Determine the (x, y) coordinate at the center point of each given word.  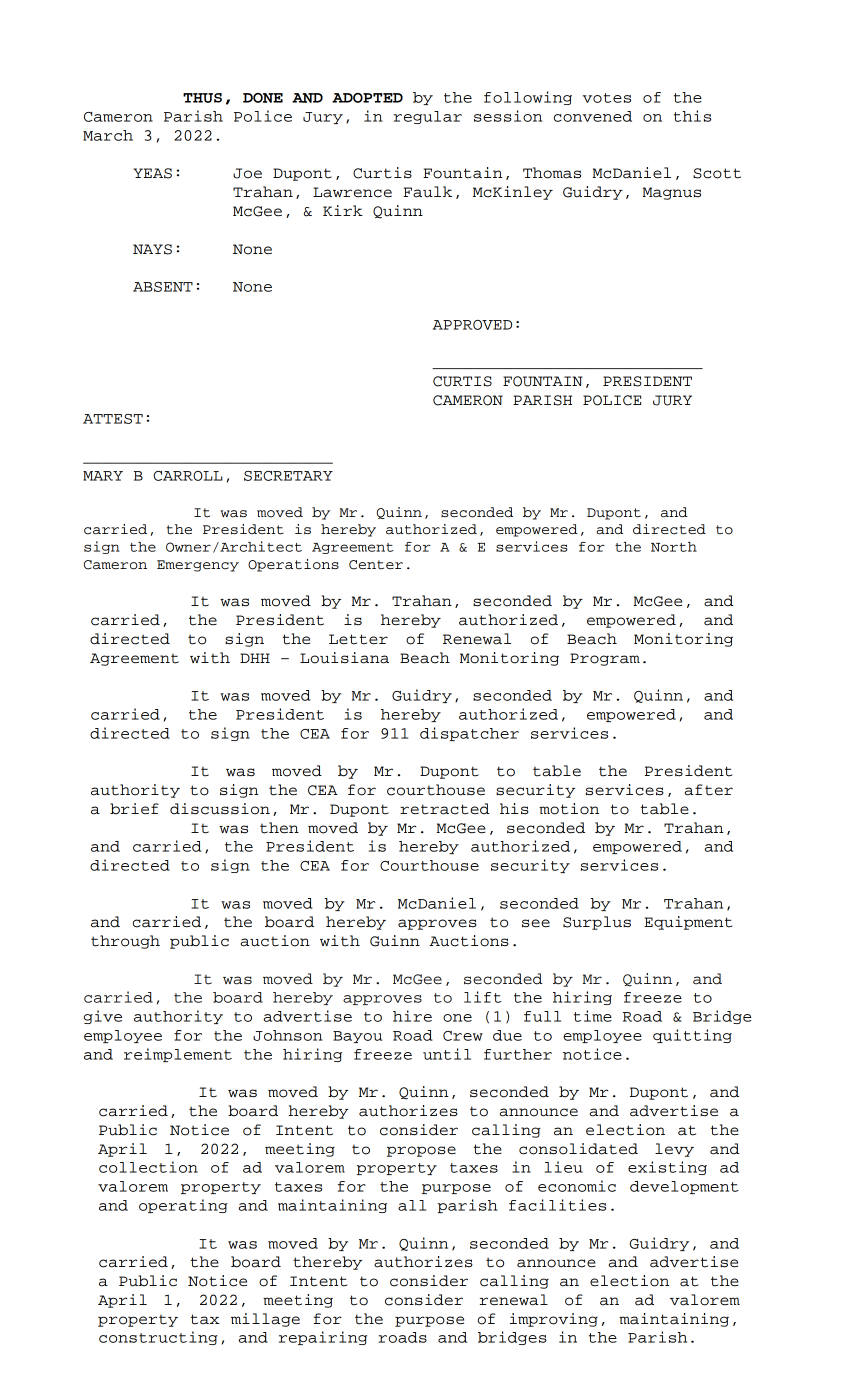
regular (427, 117)
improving (554, 1320)
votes (607, 98)
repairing (323, 1338)
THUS (202, 98)
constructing (158, 1338)
